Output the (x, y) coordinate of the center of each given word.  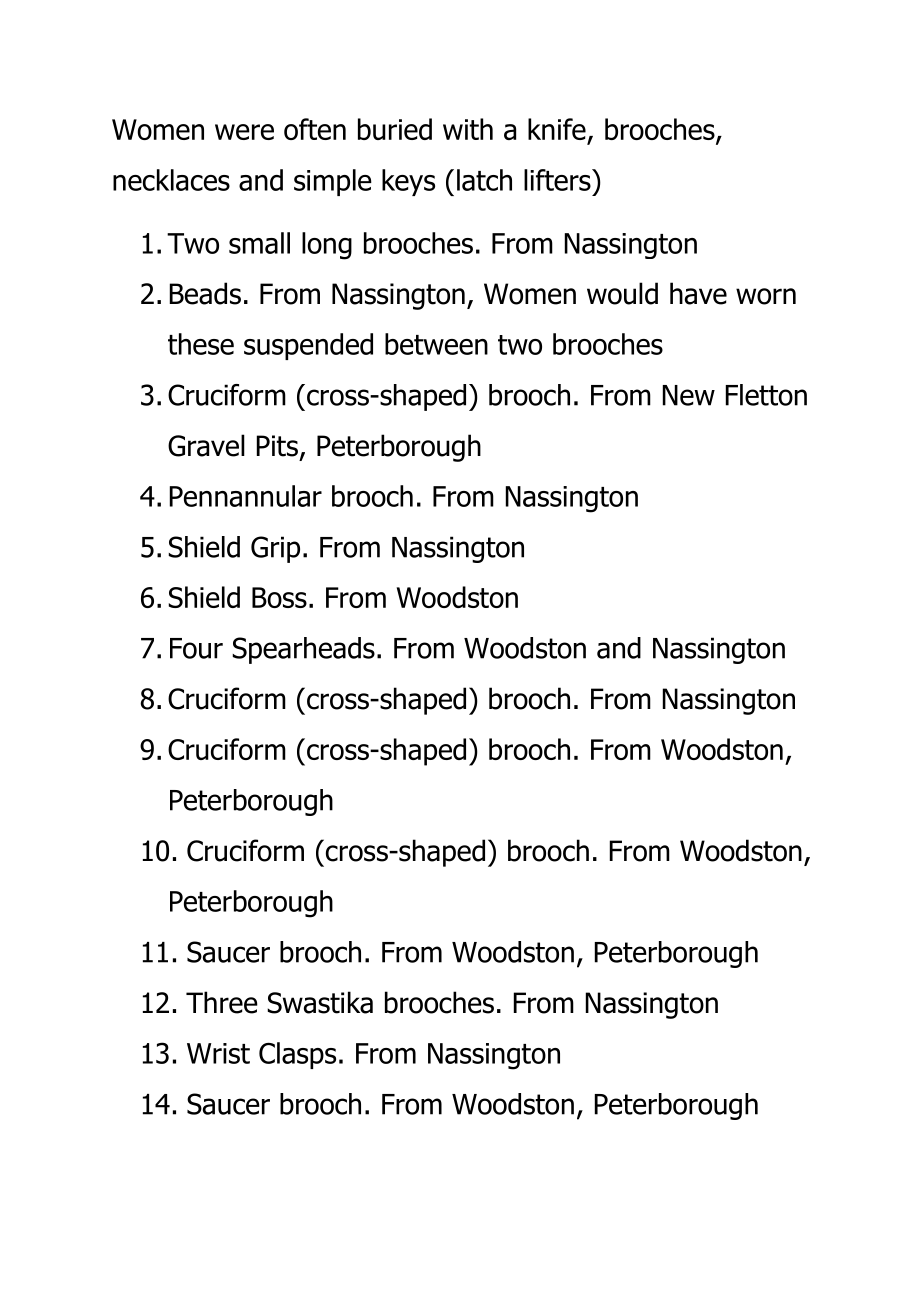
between (436, 344)
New (689, 395)
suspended (308, 346)
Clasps (297, 1055)
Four (196, 648)
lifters (558, 180)
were (244, 132)
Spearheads (303, 650)
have (698, 293)
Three (222, 1002)
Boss (279, 597)
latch (484, 180)
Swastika (320, 1002)
